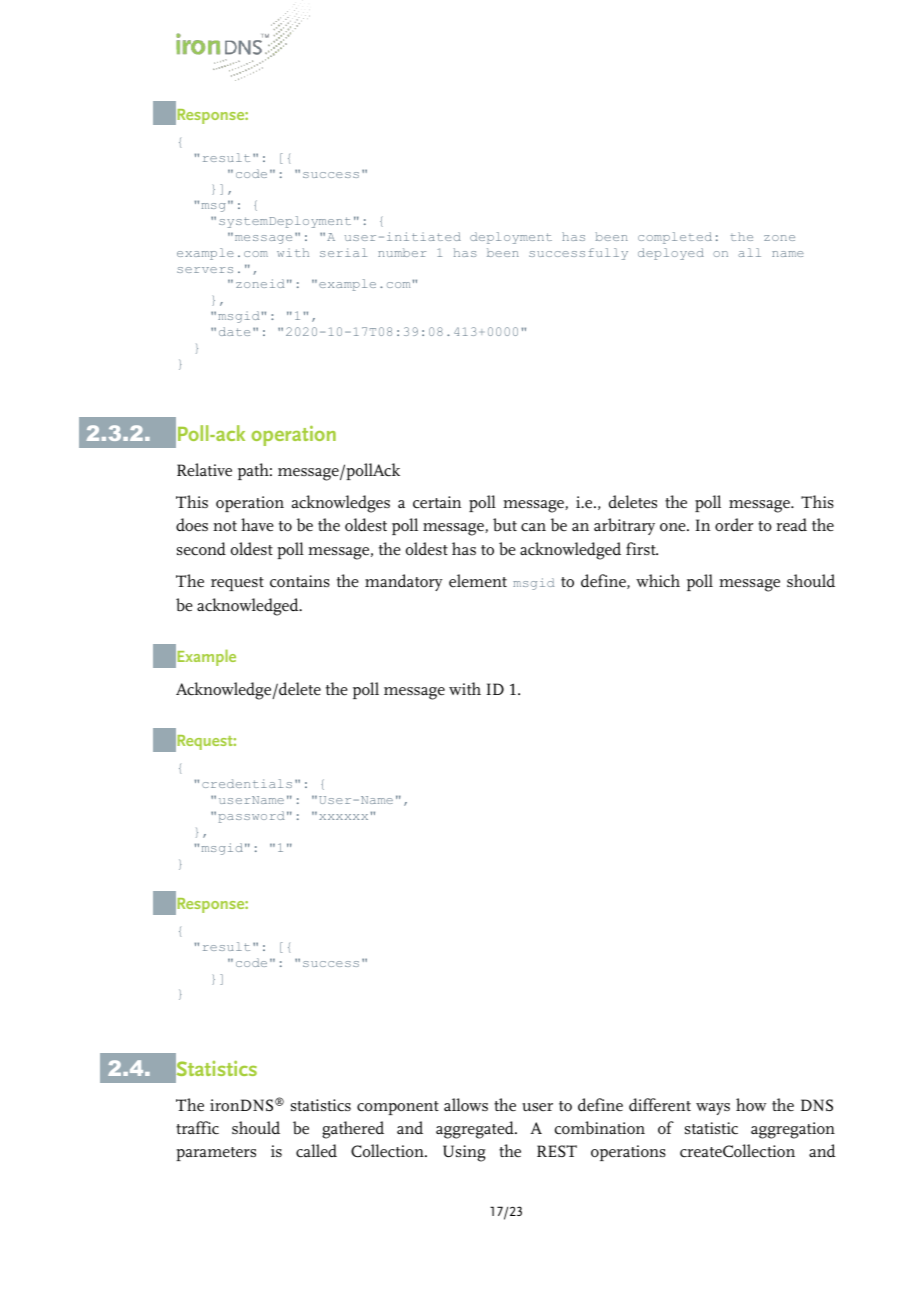 The height and width of the screenshot is (1308, 924). I want to click on deployed, so click(671, 254).
